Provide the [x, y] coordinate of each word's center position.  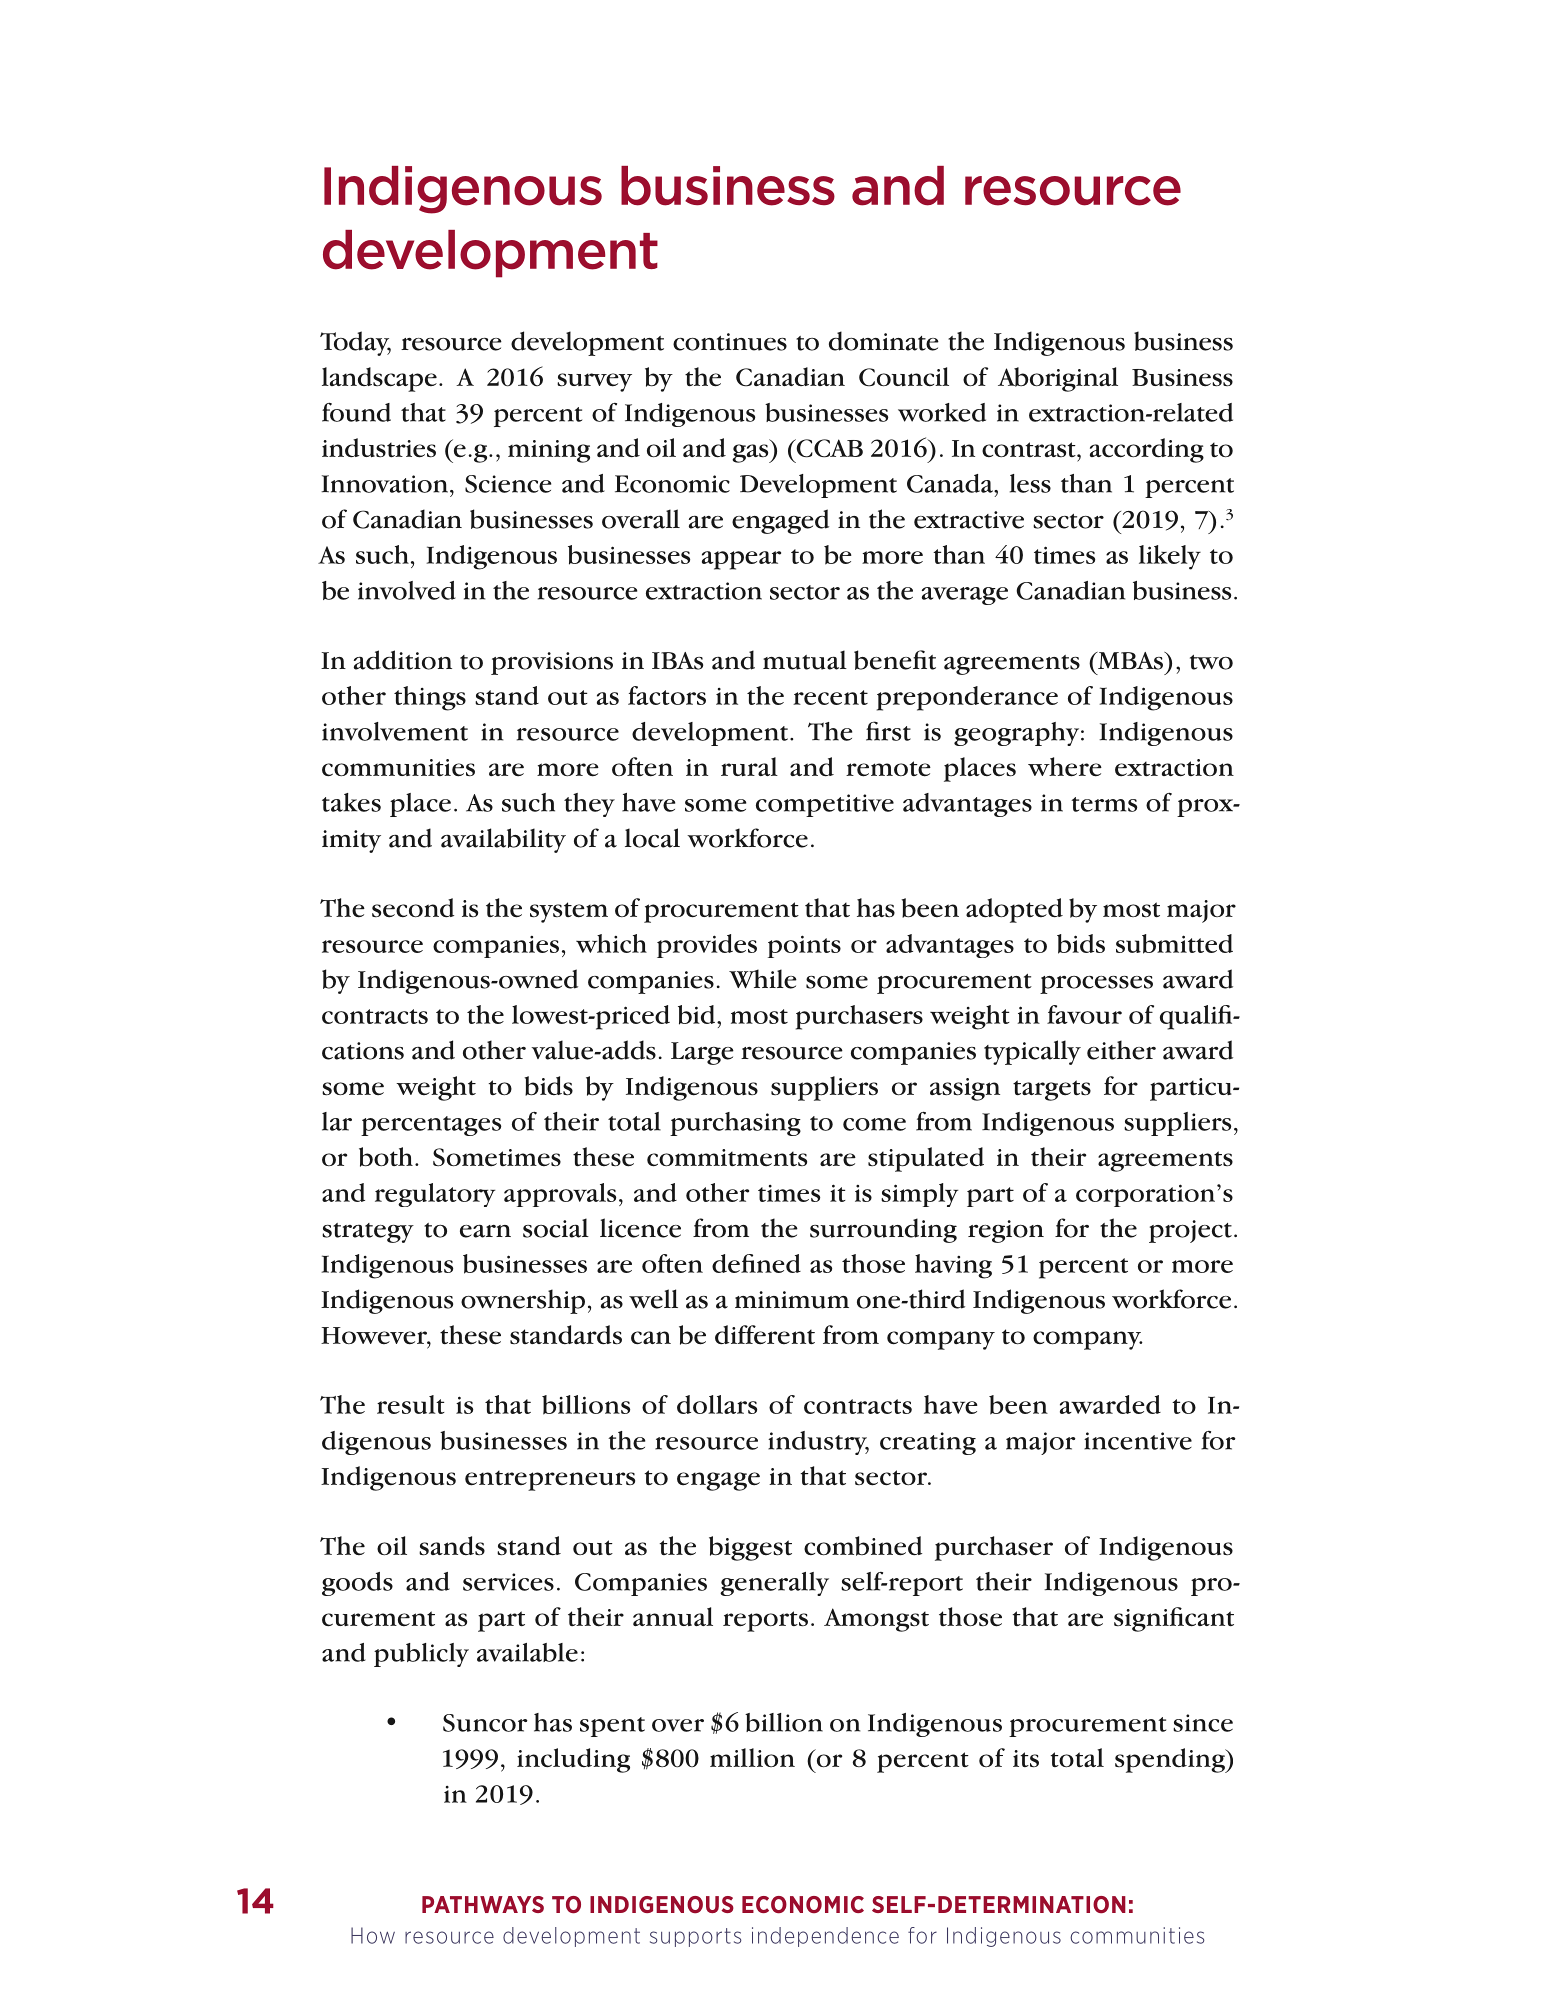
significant [1174, 1619]
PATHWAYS [483, 1904]
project [1190, 1231]
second [413, 908]
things [430, 698]
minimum [792, 1300]
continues [730, 342]
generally [774, 1584]
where [1065, 767]
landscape [379, 379]
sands [452, 1546]
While [763, 979]
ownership [523, 1301]
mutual [805, 660]
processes [1096, 985]
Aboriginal [1058, 379]
